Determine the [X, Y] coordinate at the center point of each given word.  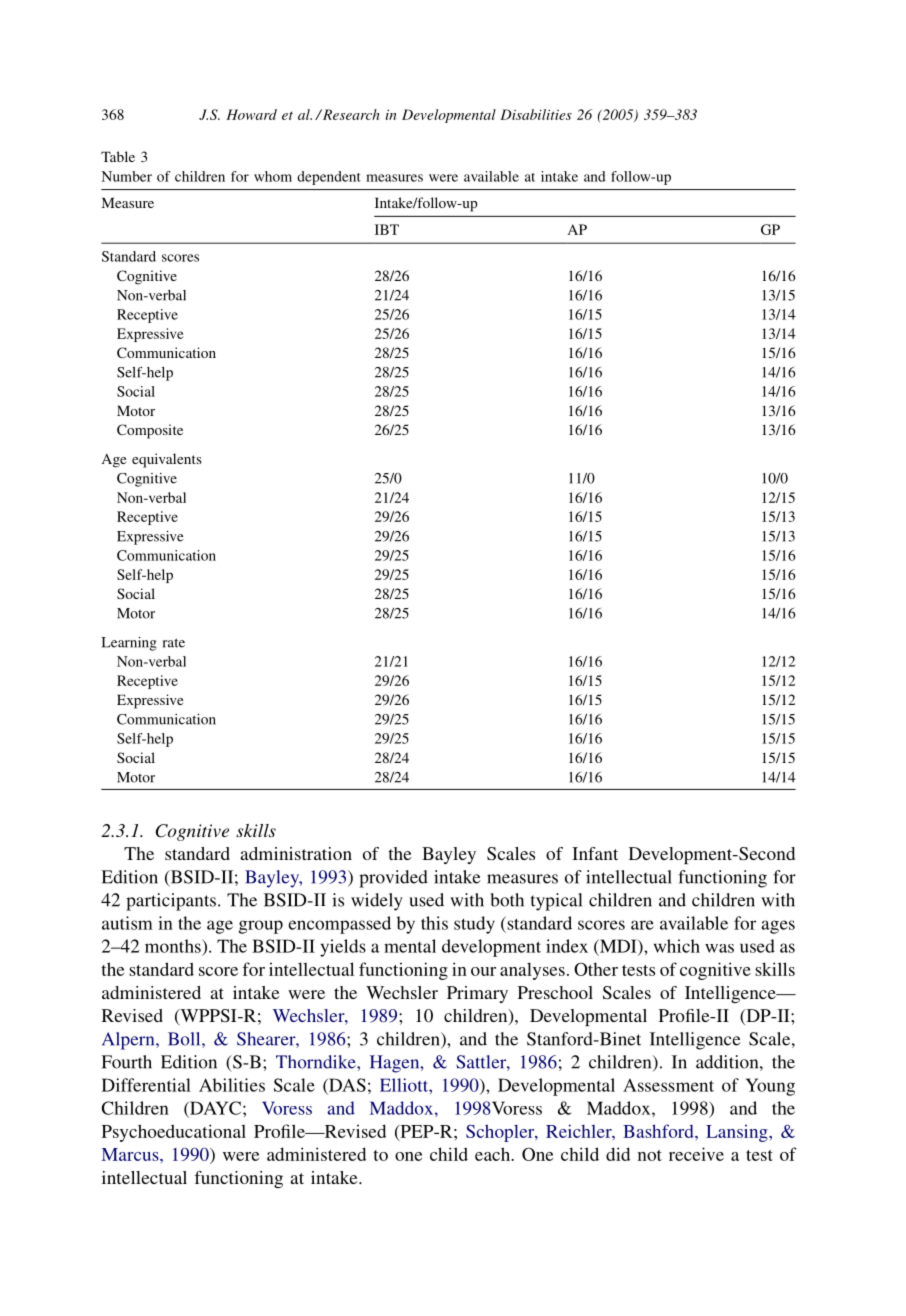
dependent [329, 178]
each [494, 1154]
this [434, 923]
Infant [595, 853]
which [677, 946]
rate [174, 643]
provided [393, 879]
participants [171, 902]
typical [556, 902]
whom [273, 176]
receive [696, 1154]
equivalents [167, 460]
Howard [251, 114]
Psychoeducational [174, 1133]
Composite [150, 431]
